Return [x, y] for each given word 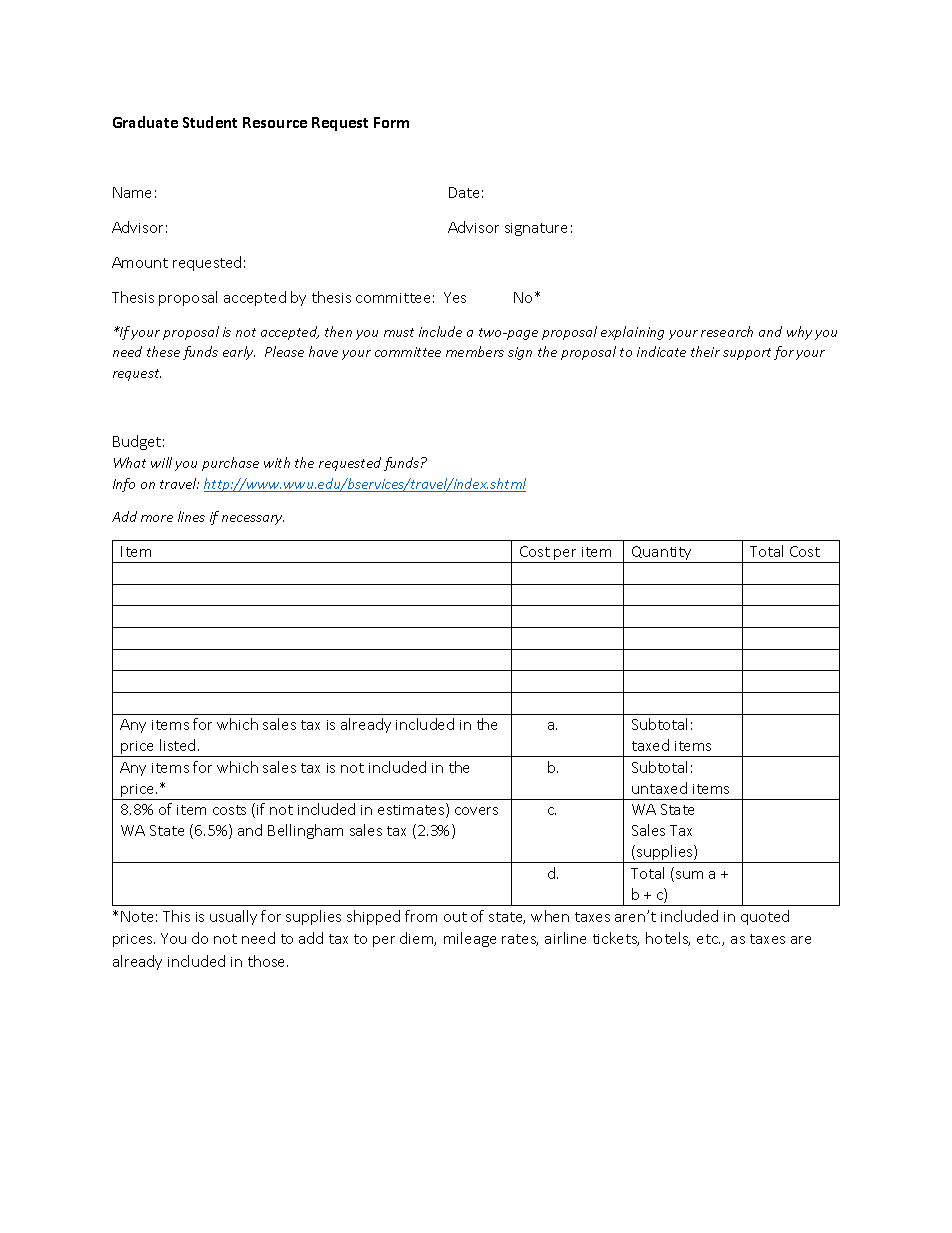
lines [191, 516]
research [727, 331]
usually [233, 917]
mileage [470, 939]
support [747, 354]
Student [210, 122]
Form [391, 122]
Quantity [662, 554]
